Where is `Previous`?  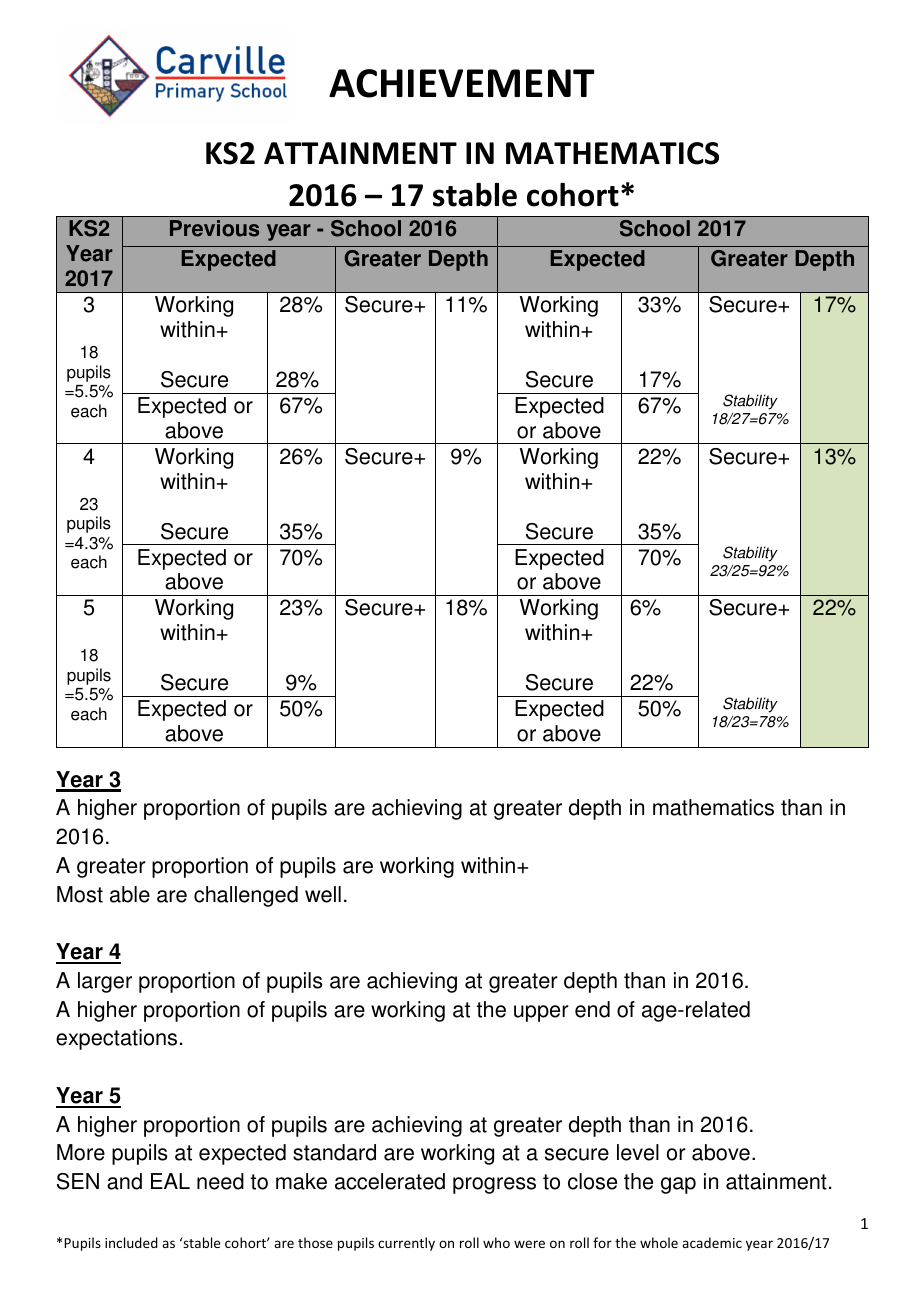 Previous is located at coordinates (214, 228).
